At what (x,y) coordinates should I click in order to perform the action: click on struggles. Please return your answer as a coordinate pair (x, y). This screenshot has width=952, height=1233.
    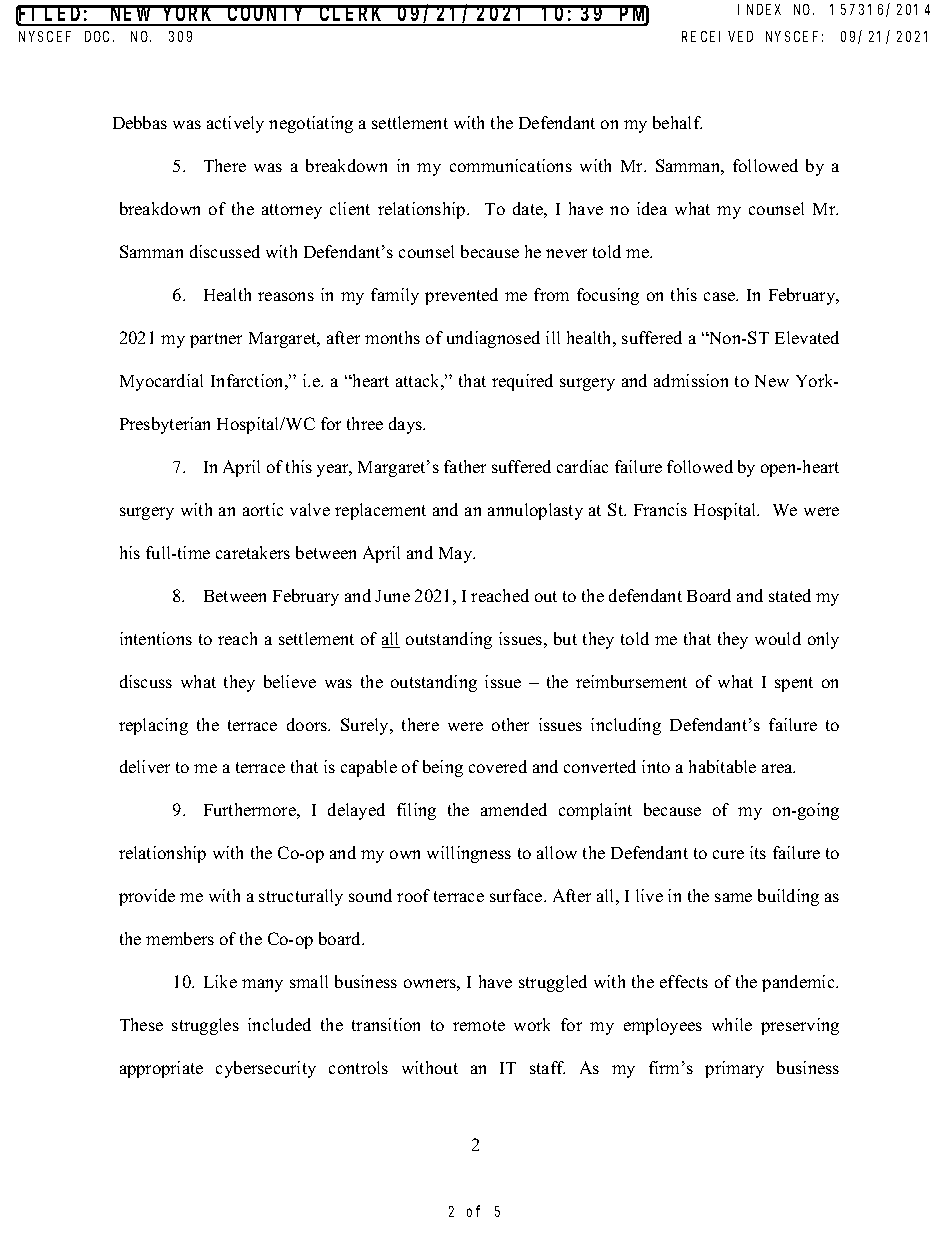
    Looking at the image, I should click on (205, 1026).
